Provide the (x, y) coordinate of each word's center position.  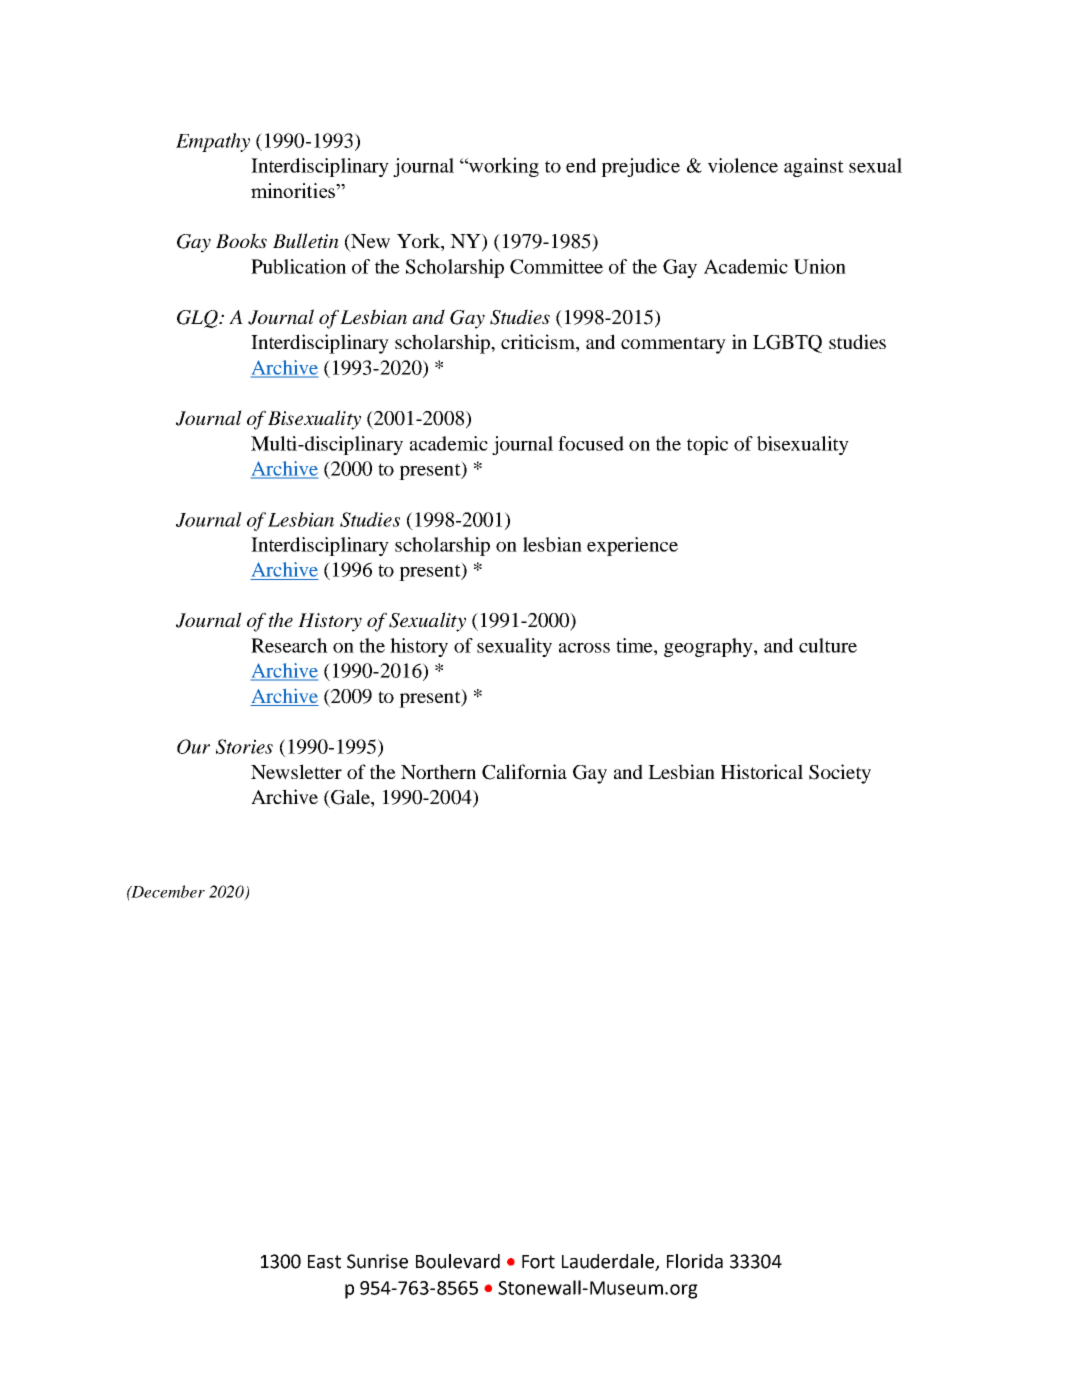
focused (591, 443)
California (524, 772)
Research (289, 645)
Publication (298, 266)
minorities (294, 190)
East (324, 1262)
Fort (538, 1262)
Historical (762, 771)
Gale (350, 798)
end (581, 165)
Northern (438, 771)
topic (707, 445)
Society (840, 774)
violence (743, 165)
